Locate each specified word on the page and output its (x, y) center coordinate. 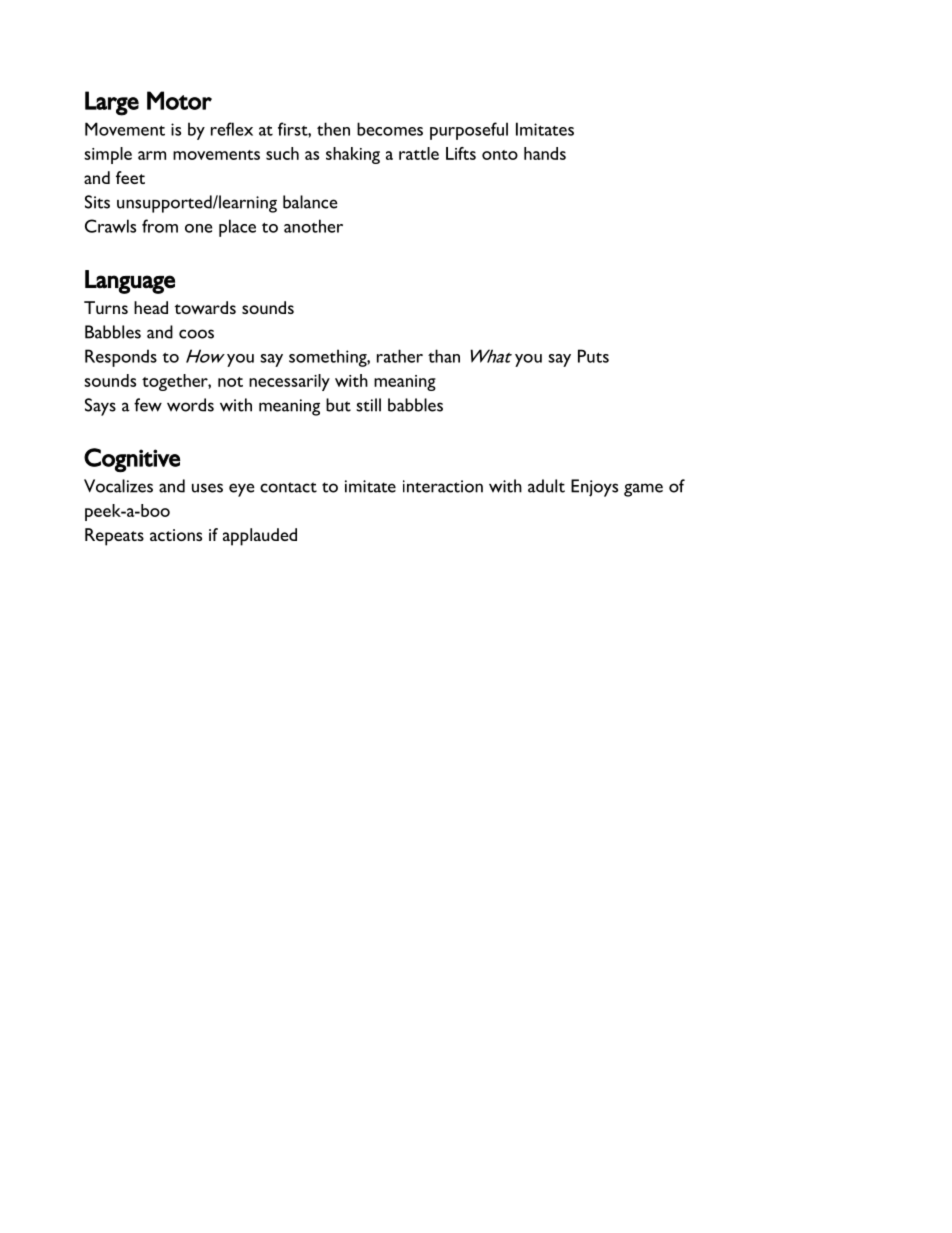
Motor (179, 100)
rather (400, 356)
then (333, 129)
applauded (260, 537)
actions (176, 535)
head (151, 307)
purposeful (469, 131)
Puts (593, 356)
